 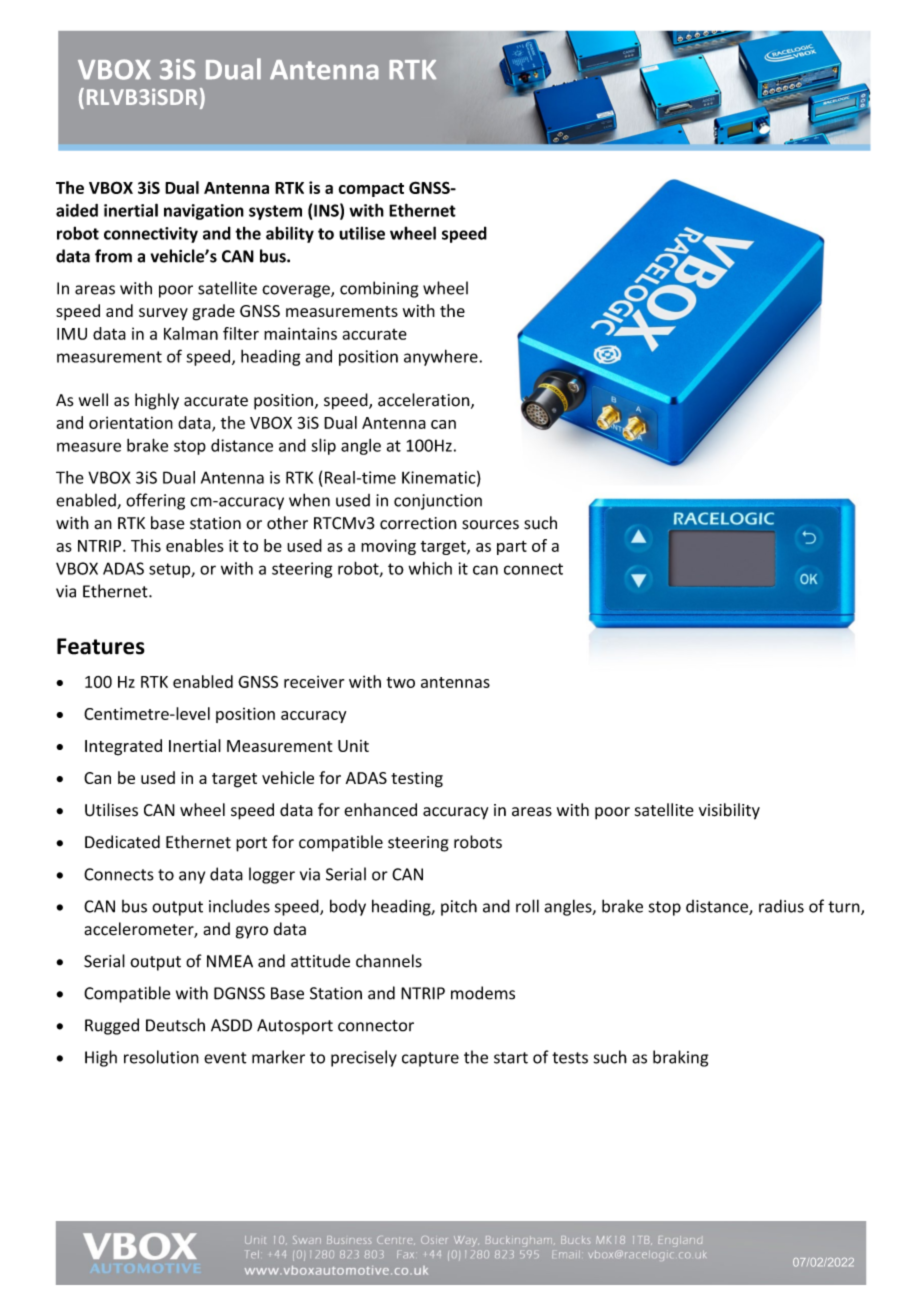 I want to click on Deutsch, so click(x=175, y=1025).
